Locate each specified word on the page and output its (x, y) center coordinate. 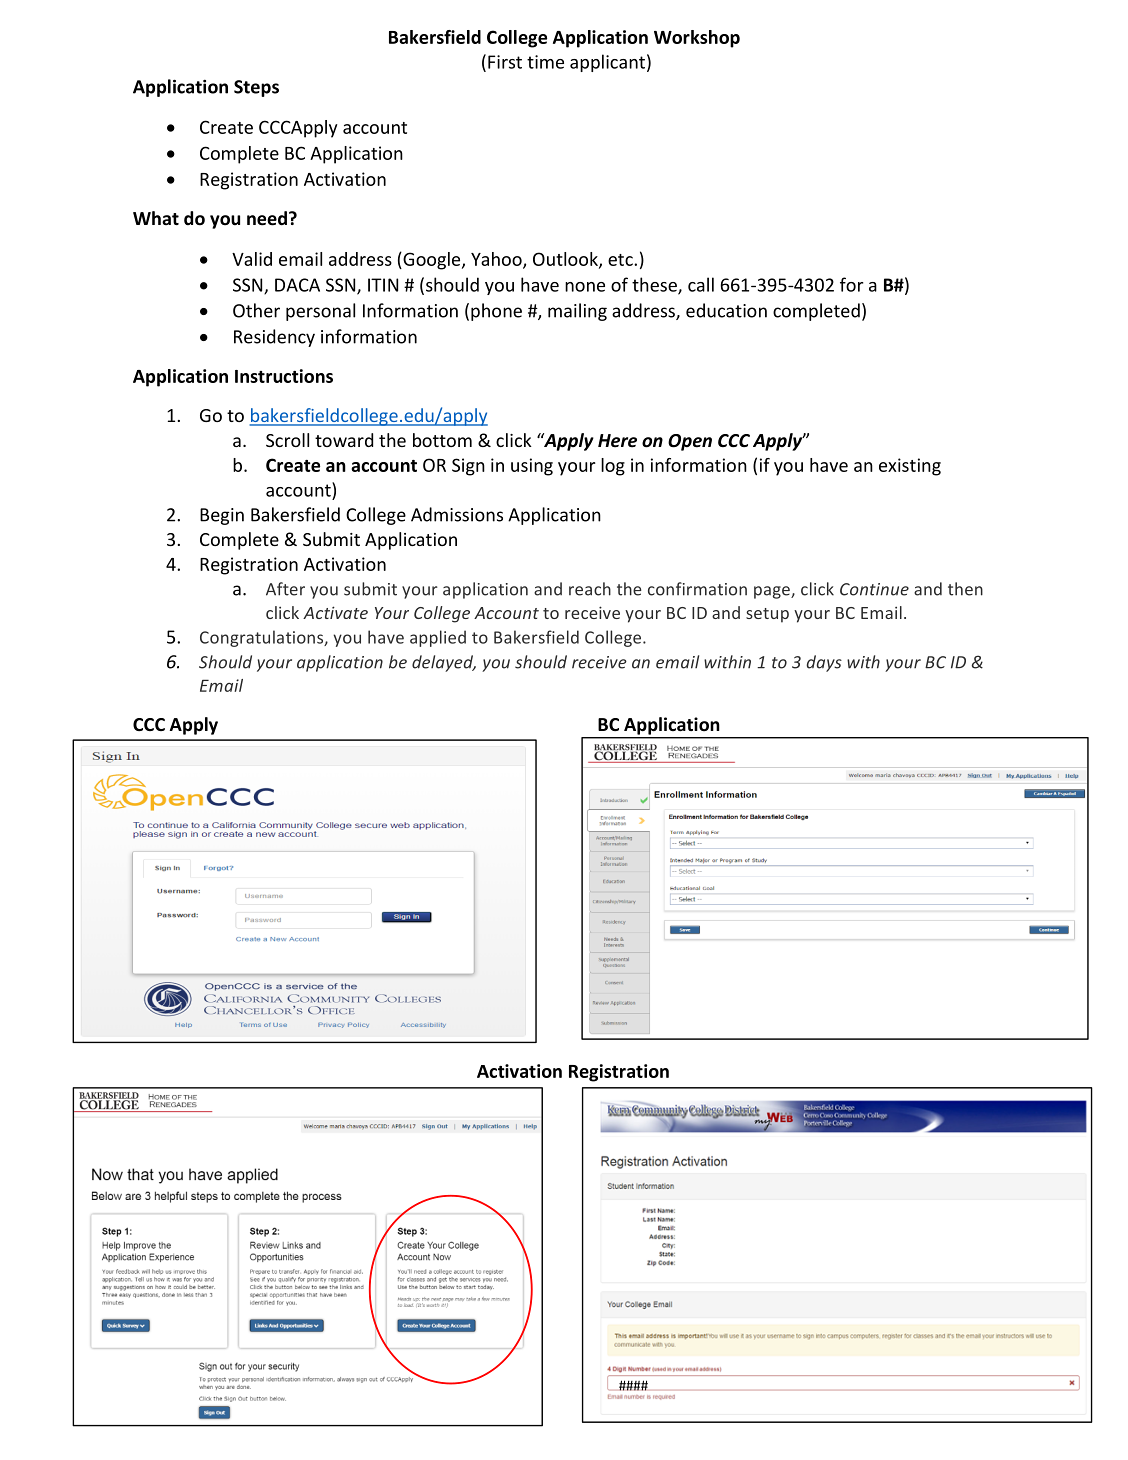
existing (910, 467)
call (701, 284)
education (726, 310)
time (545, 62)
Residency (274, 338)
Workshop (697, 39)
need (267, 218)
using (532, 467)
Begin (222, 516)
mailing (577, 312)
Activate (335, 612)
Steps (256, 88)
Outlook (566, 260)
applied (438, 638)
